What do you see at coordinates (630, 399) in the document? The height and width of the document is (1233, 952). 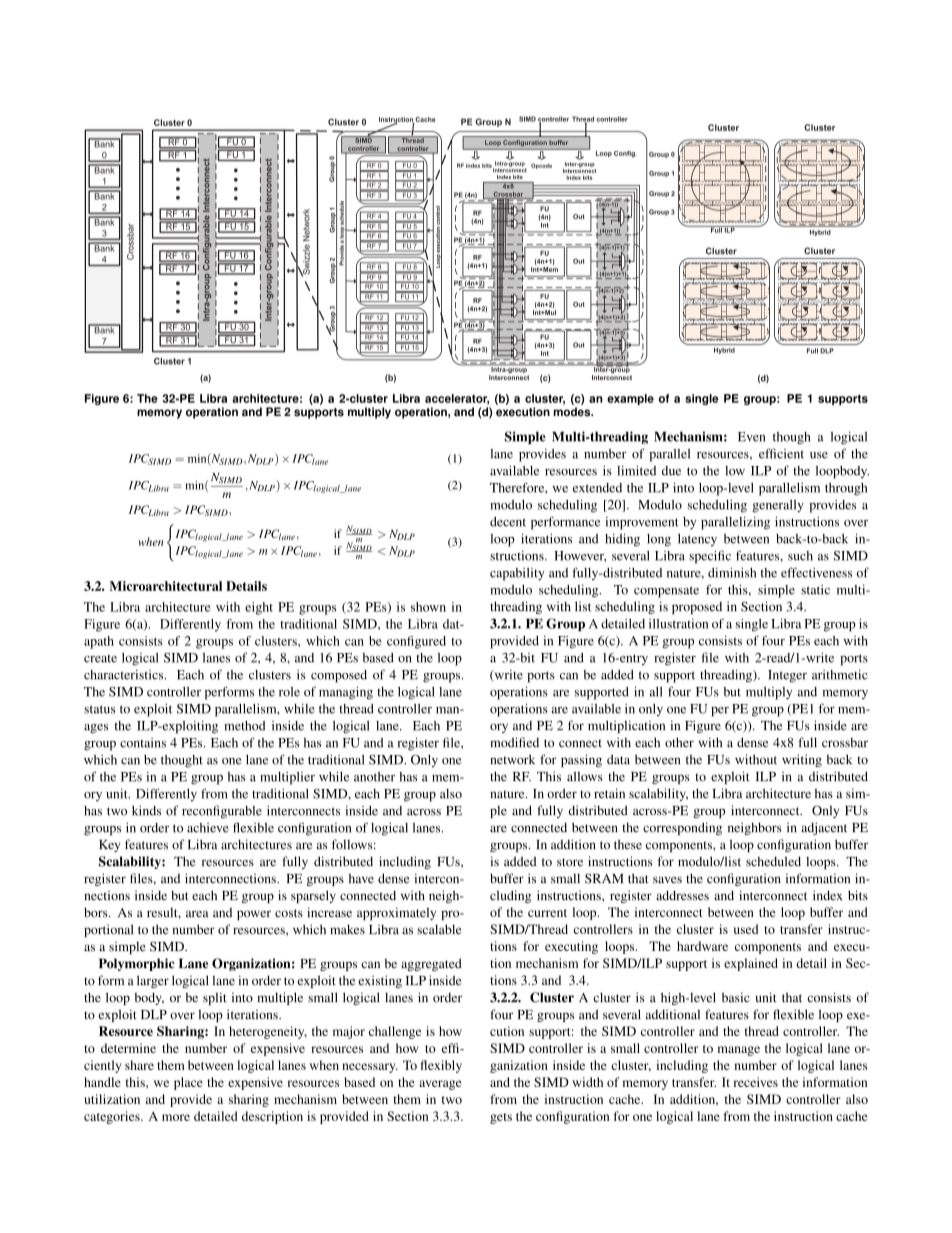 I see `example` at bounding box center [630, 399].
